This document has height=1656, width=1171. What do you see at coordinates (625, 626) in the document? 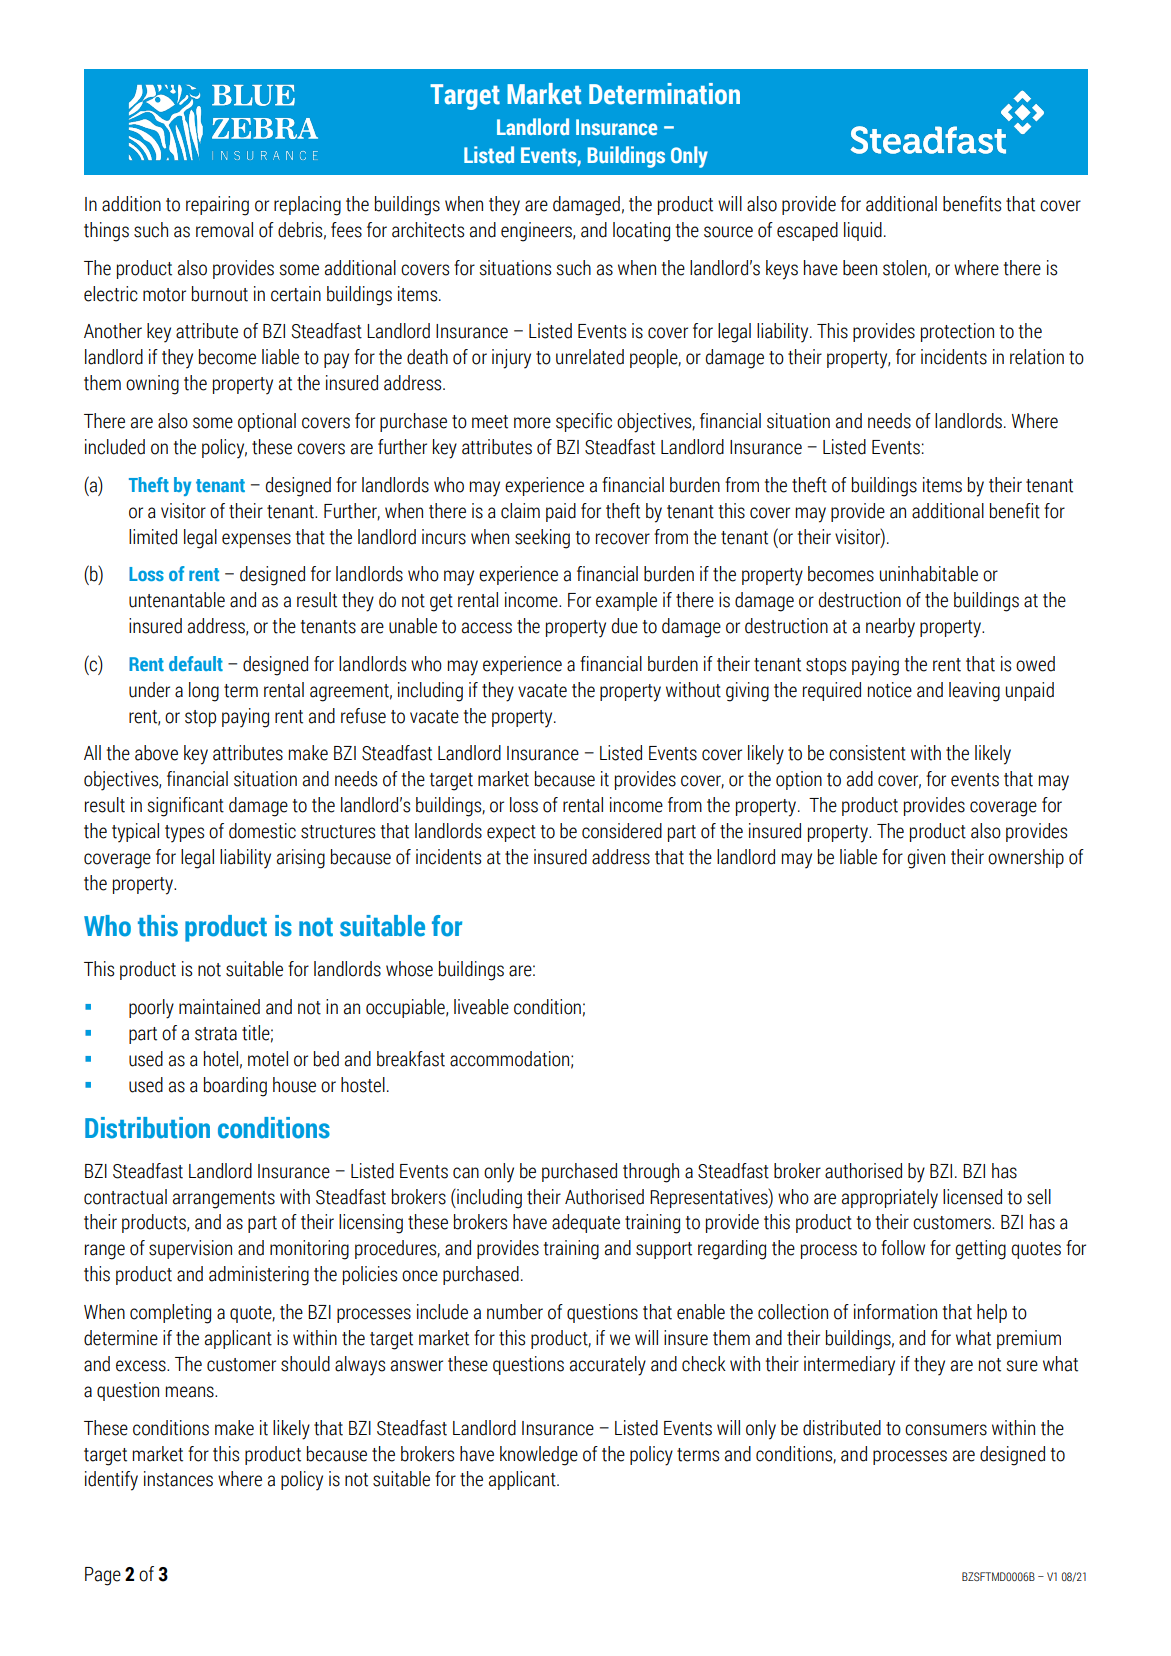
I see `due` at bounding box center [625, 626].
